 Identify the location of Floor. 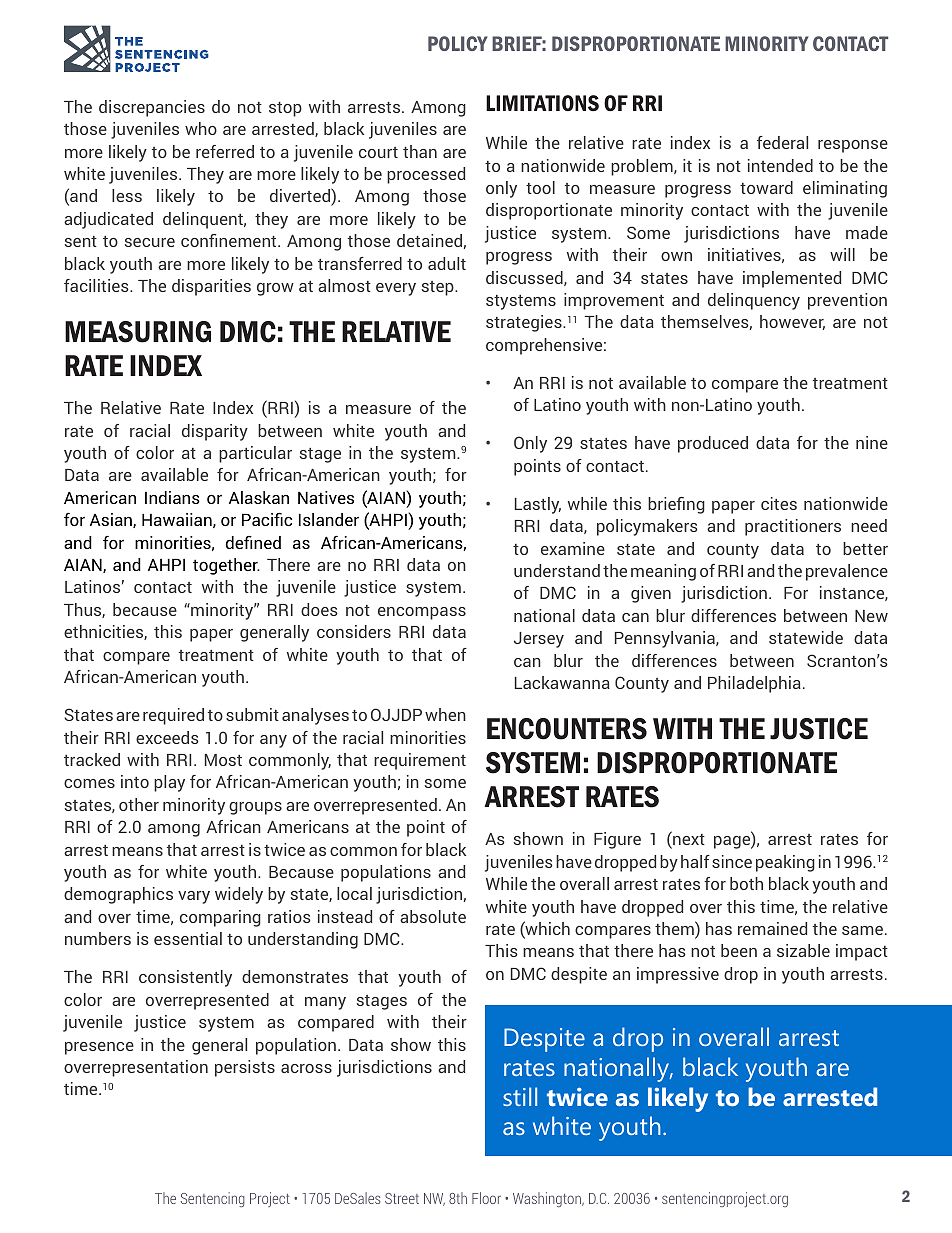
(486, 1198).
